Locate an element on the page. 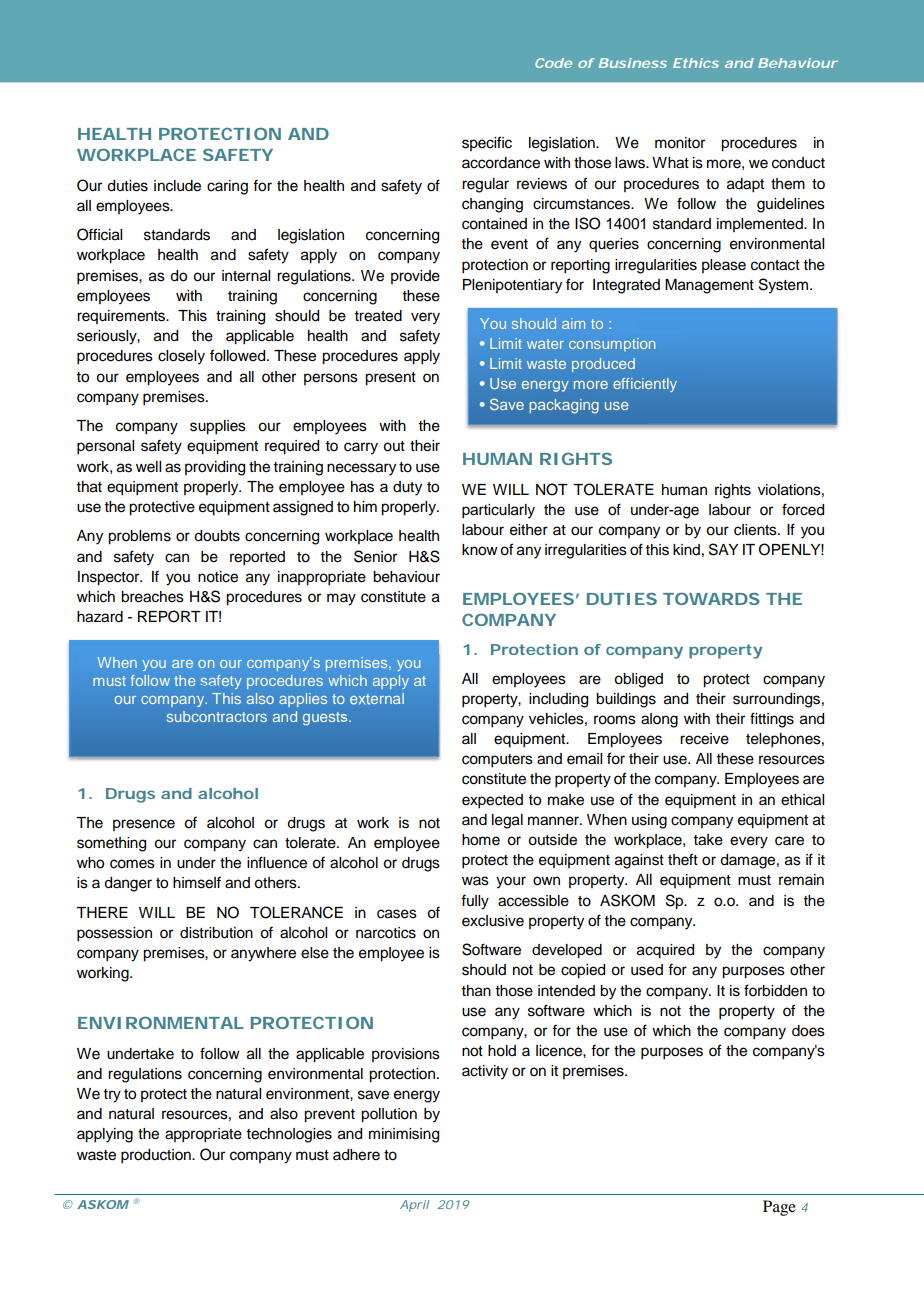 This document has height=1308, width=924. specific is located at coordinates (487, 143).
